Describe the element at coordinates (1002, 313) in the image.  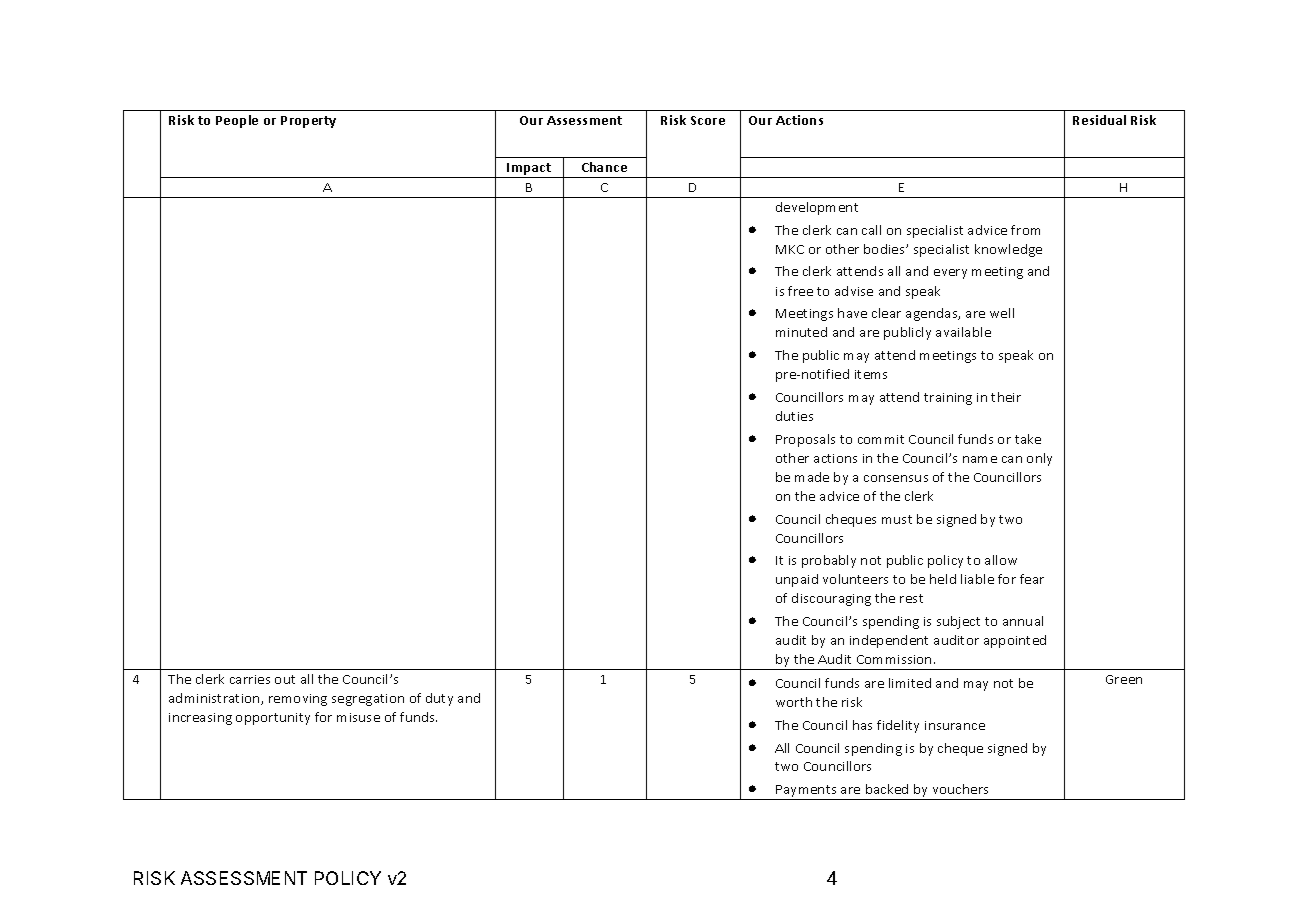
I see `well` at that location.
